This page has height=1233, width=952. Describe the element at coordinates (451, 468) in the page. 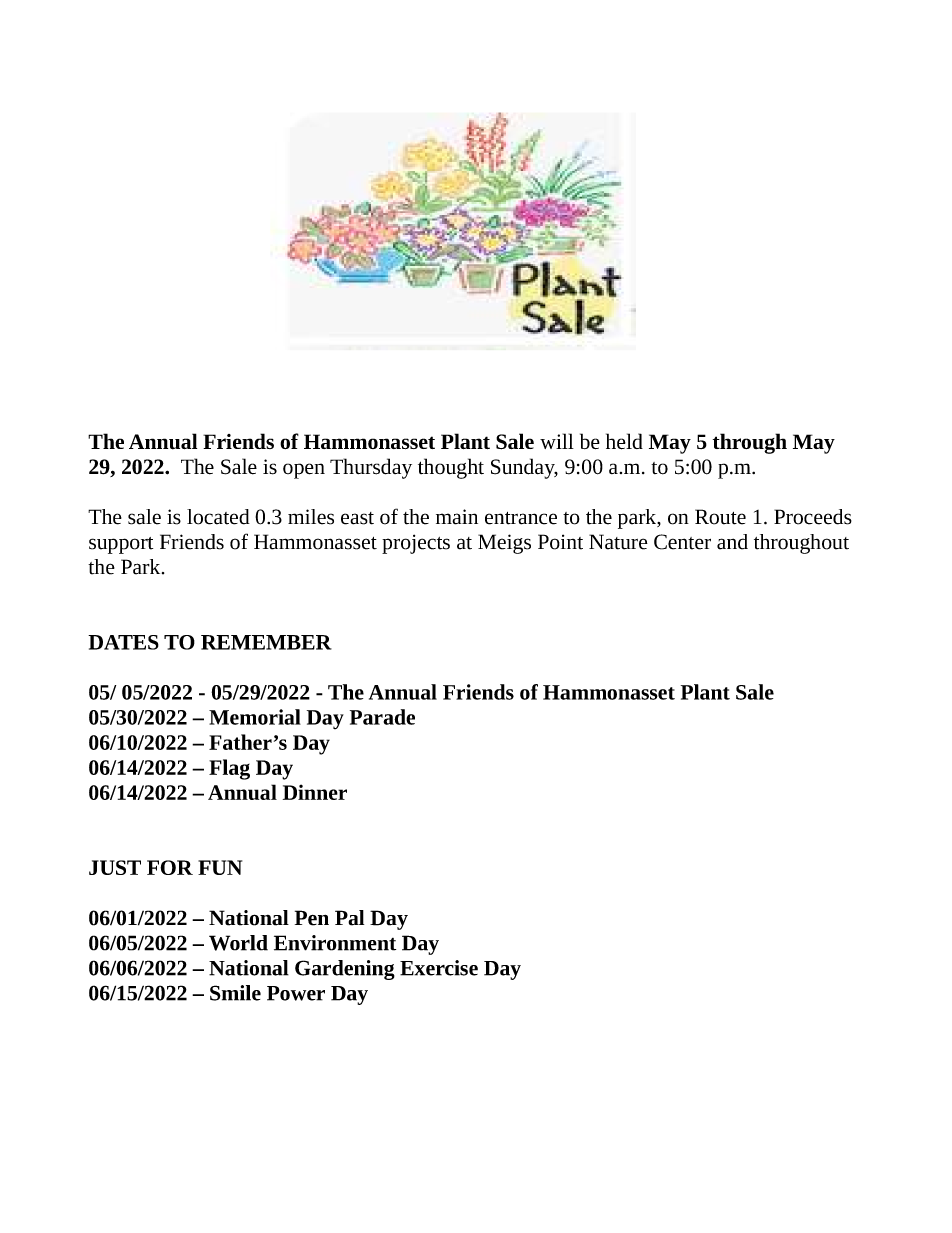

I see `thought` at that location.
